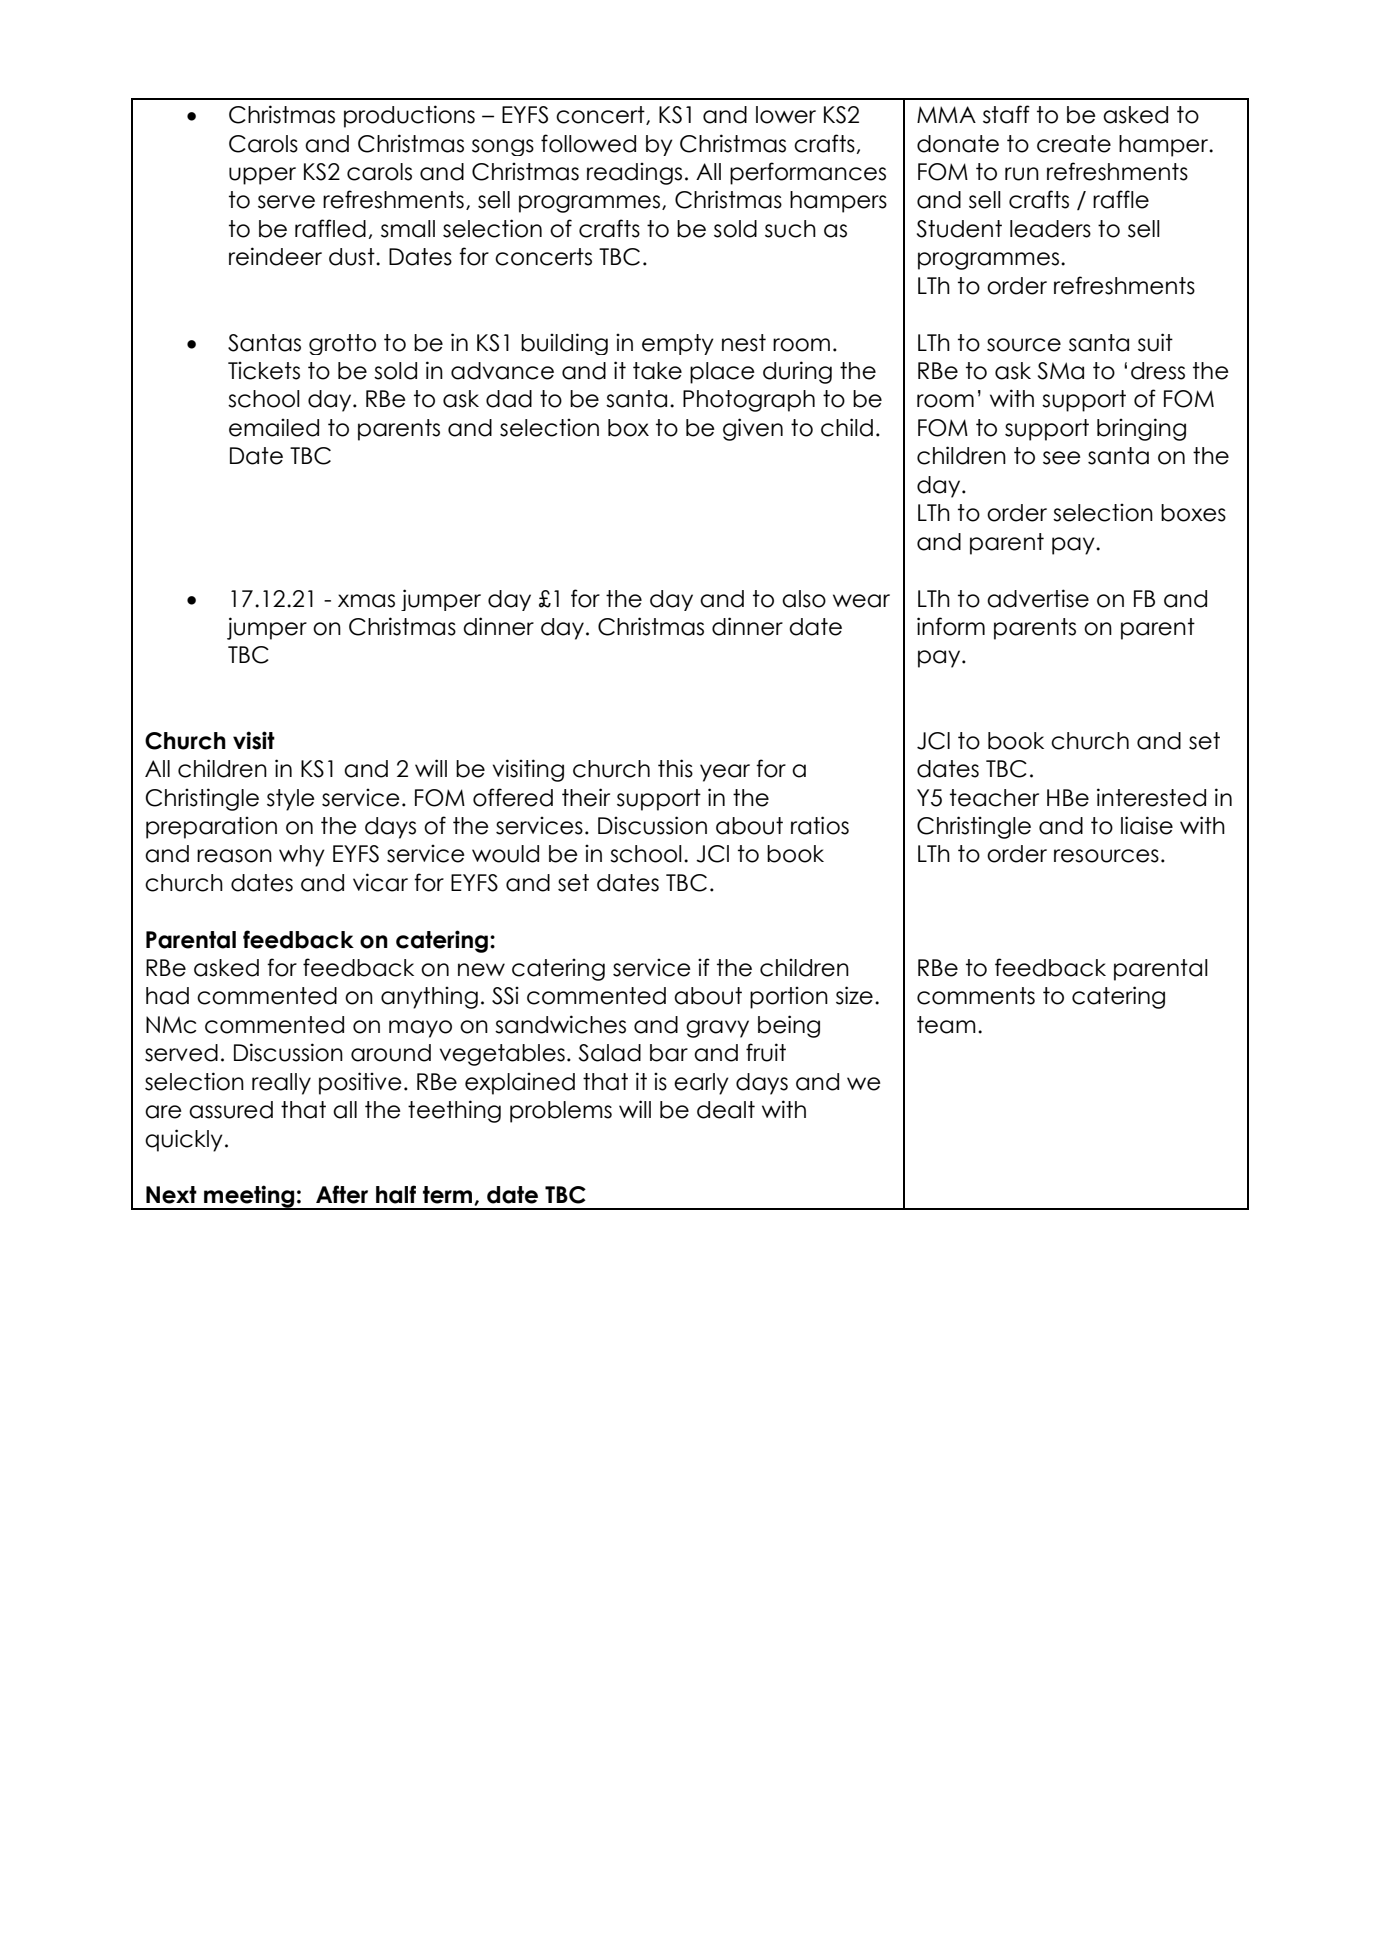  What do you see at coordinates (804, 599) in the page?
I see `also` at bounding box center [804, 599].
